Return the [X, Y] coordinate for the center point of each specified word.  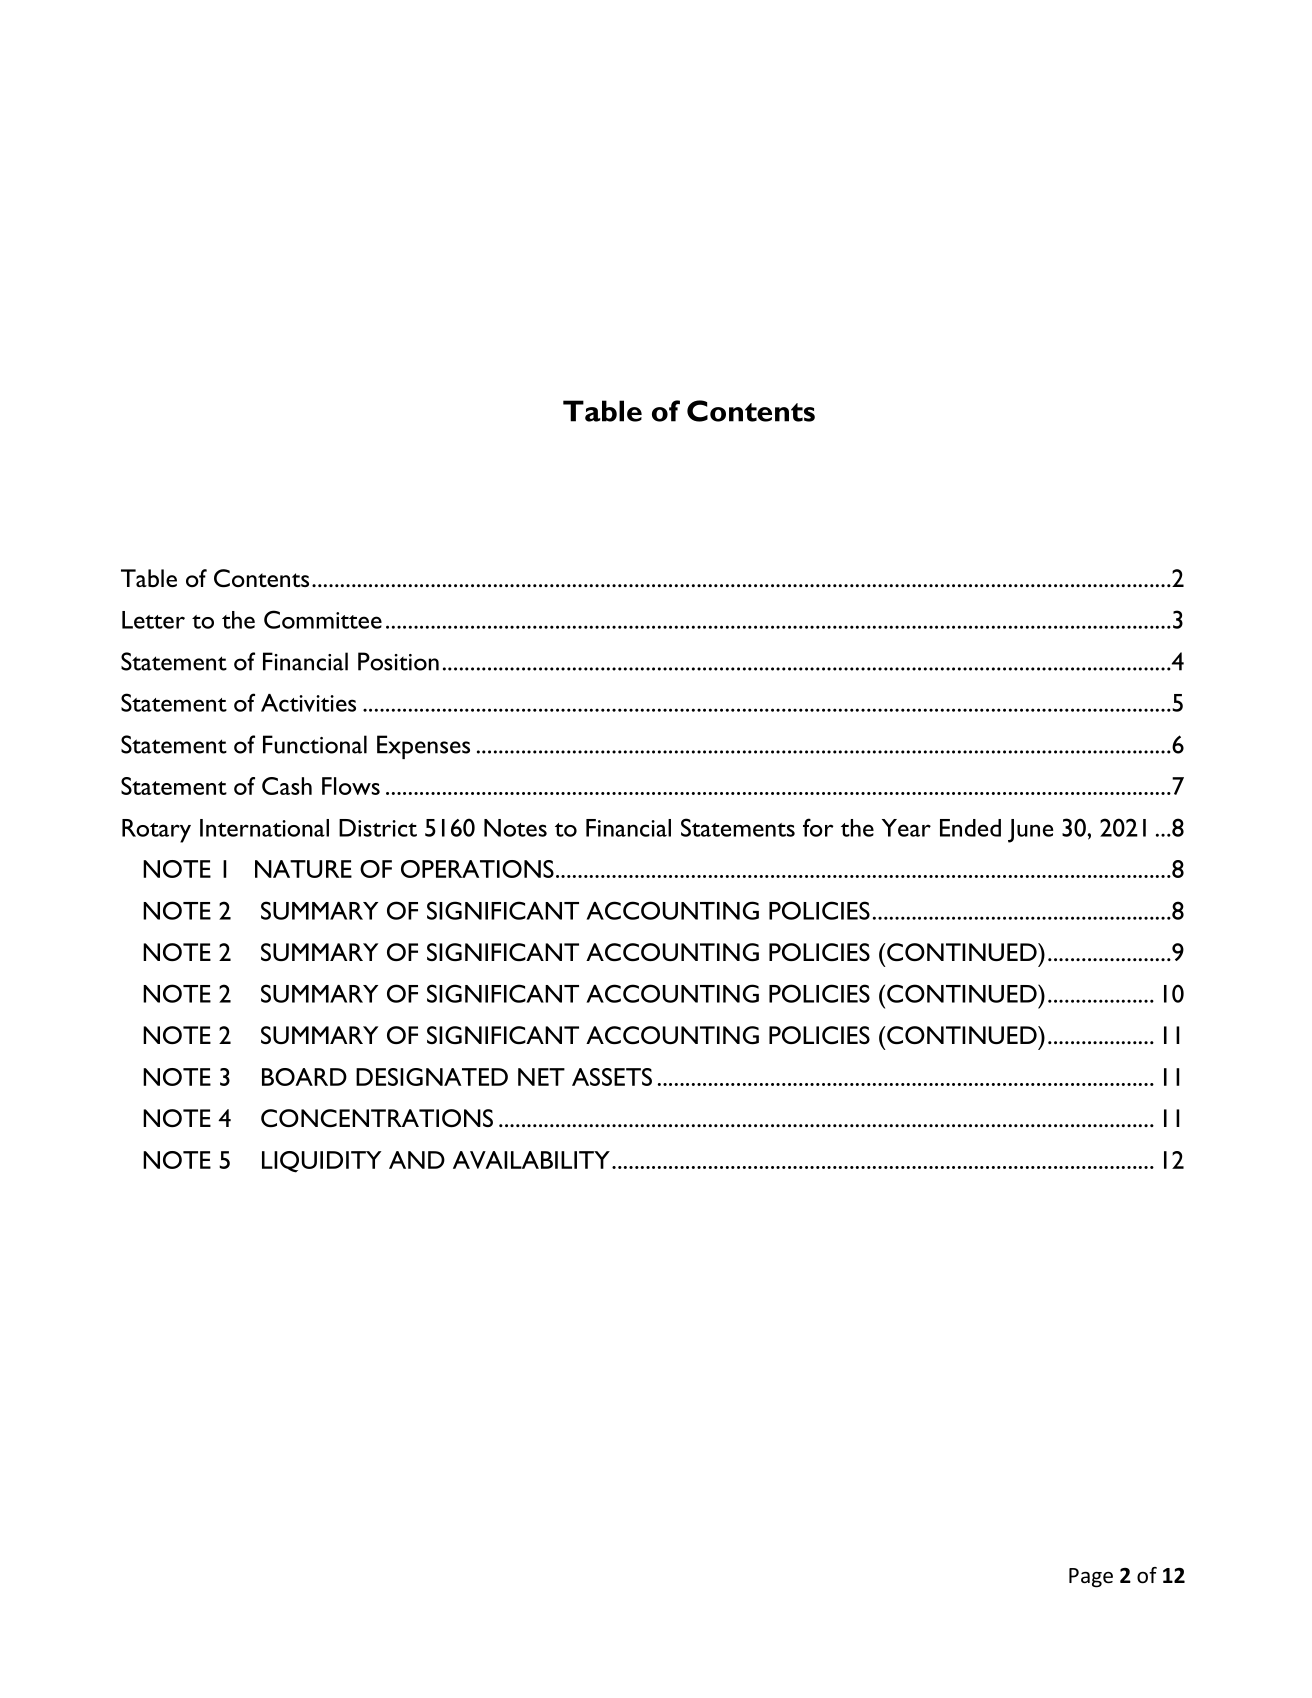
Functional [315, 744]
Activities [308, 703]
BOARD [304, 1077]
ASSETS [612, 1077]
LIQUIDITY [321, 1162]
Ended [970, 828]
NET [541, 1077]
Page [1091, 1578]
